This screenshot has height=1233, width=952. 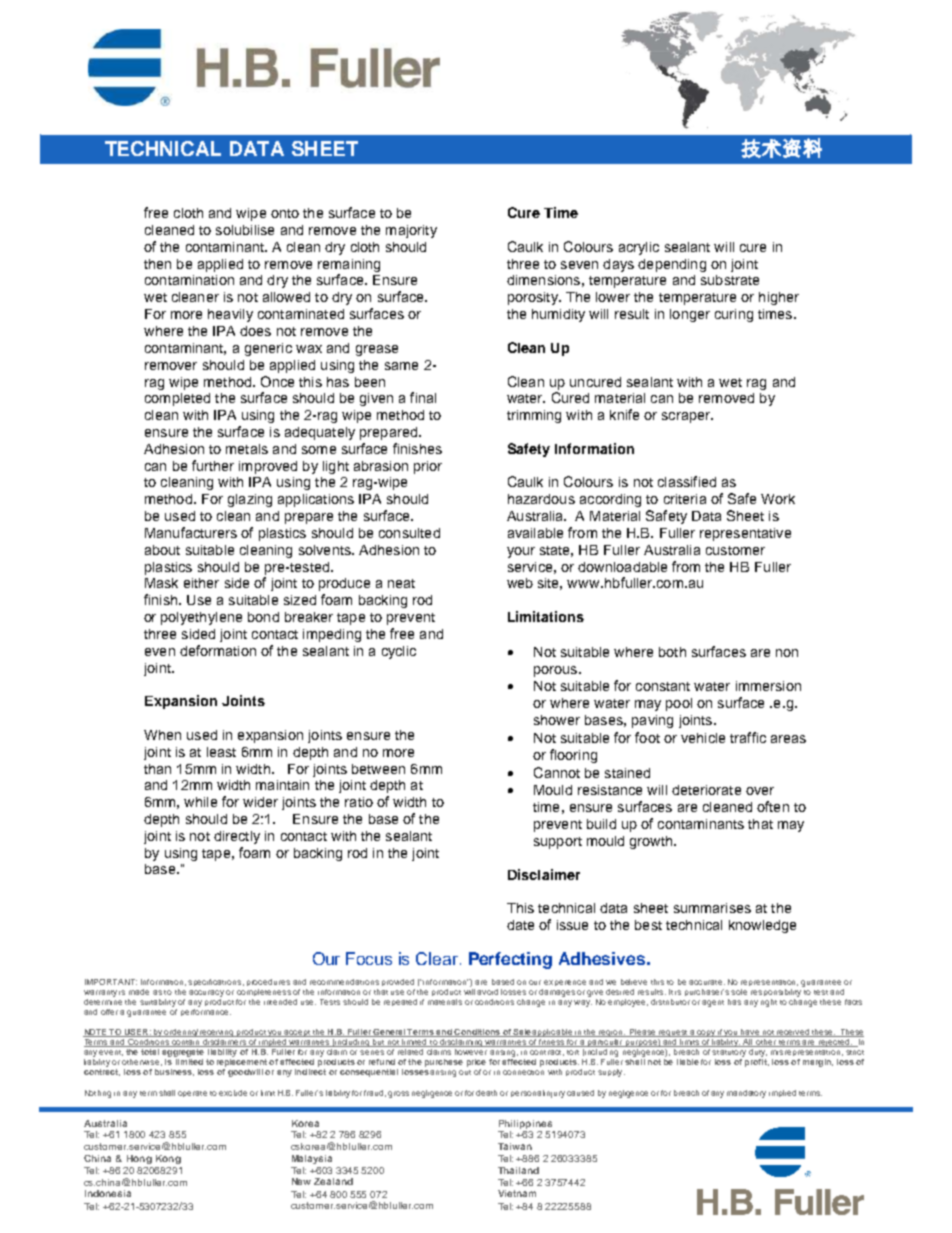 What do you see at coordinates (730, 280) in the screenshot?
I see `substrate` at bounding box center [730, 280].
